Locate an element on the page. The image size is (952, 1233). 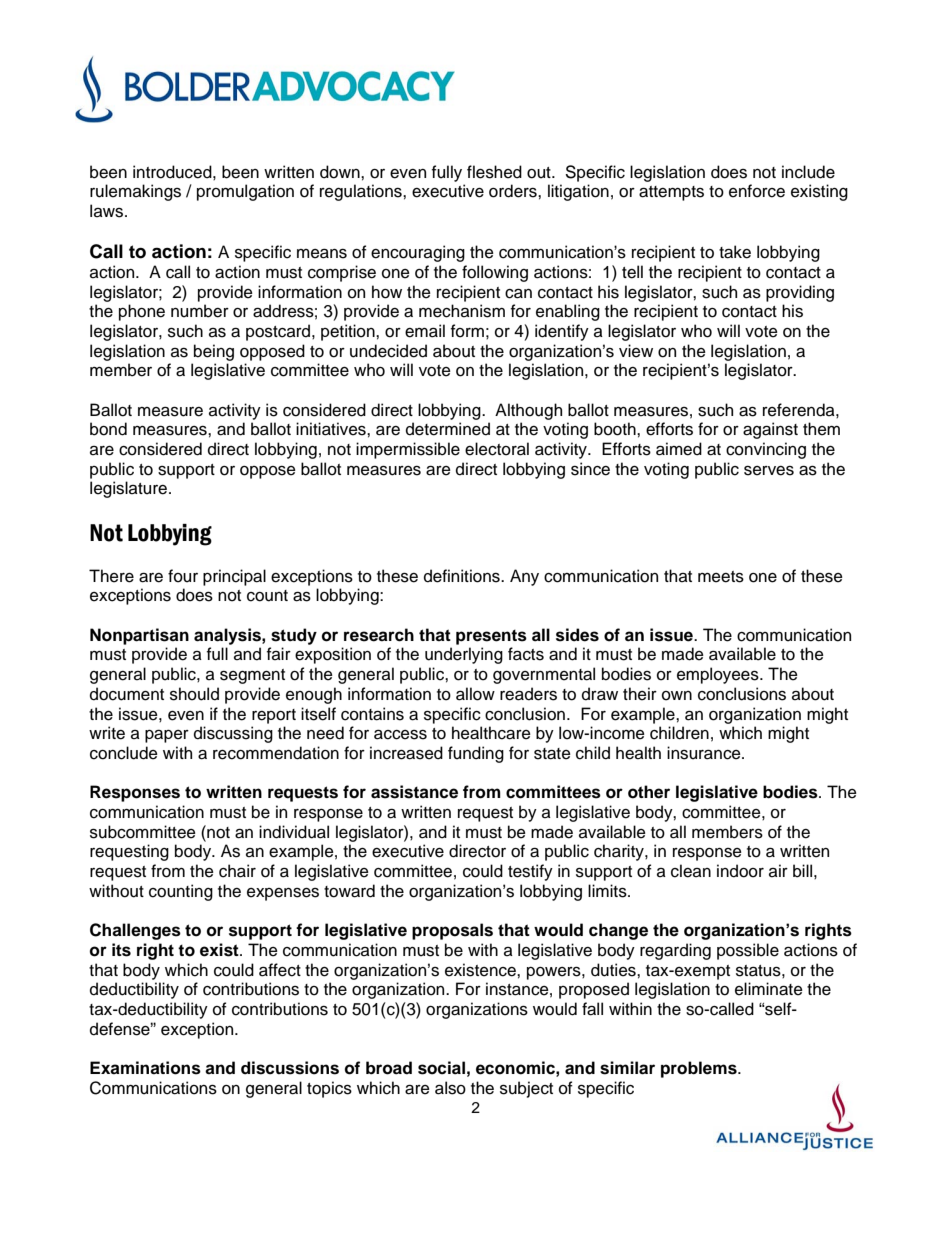
promulgation is located at coordinates (245, 192).
